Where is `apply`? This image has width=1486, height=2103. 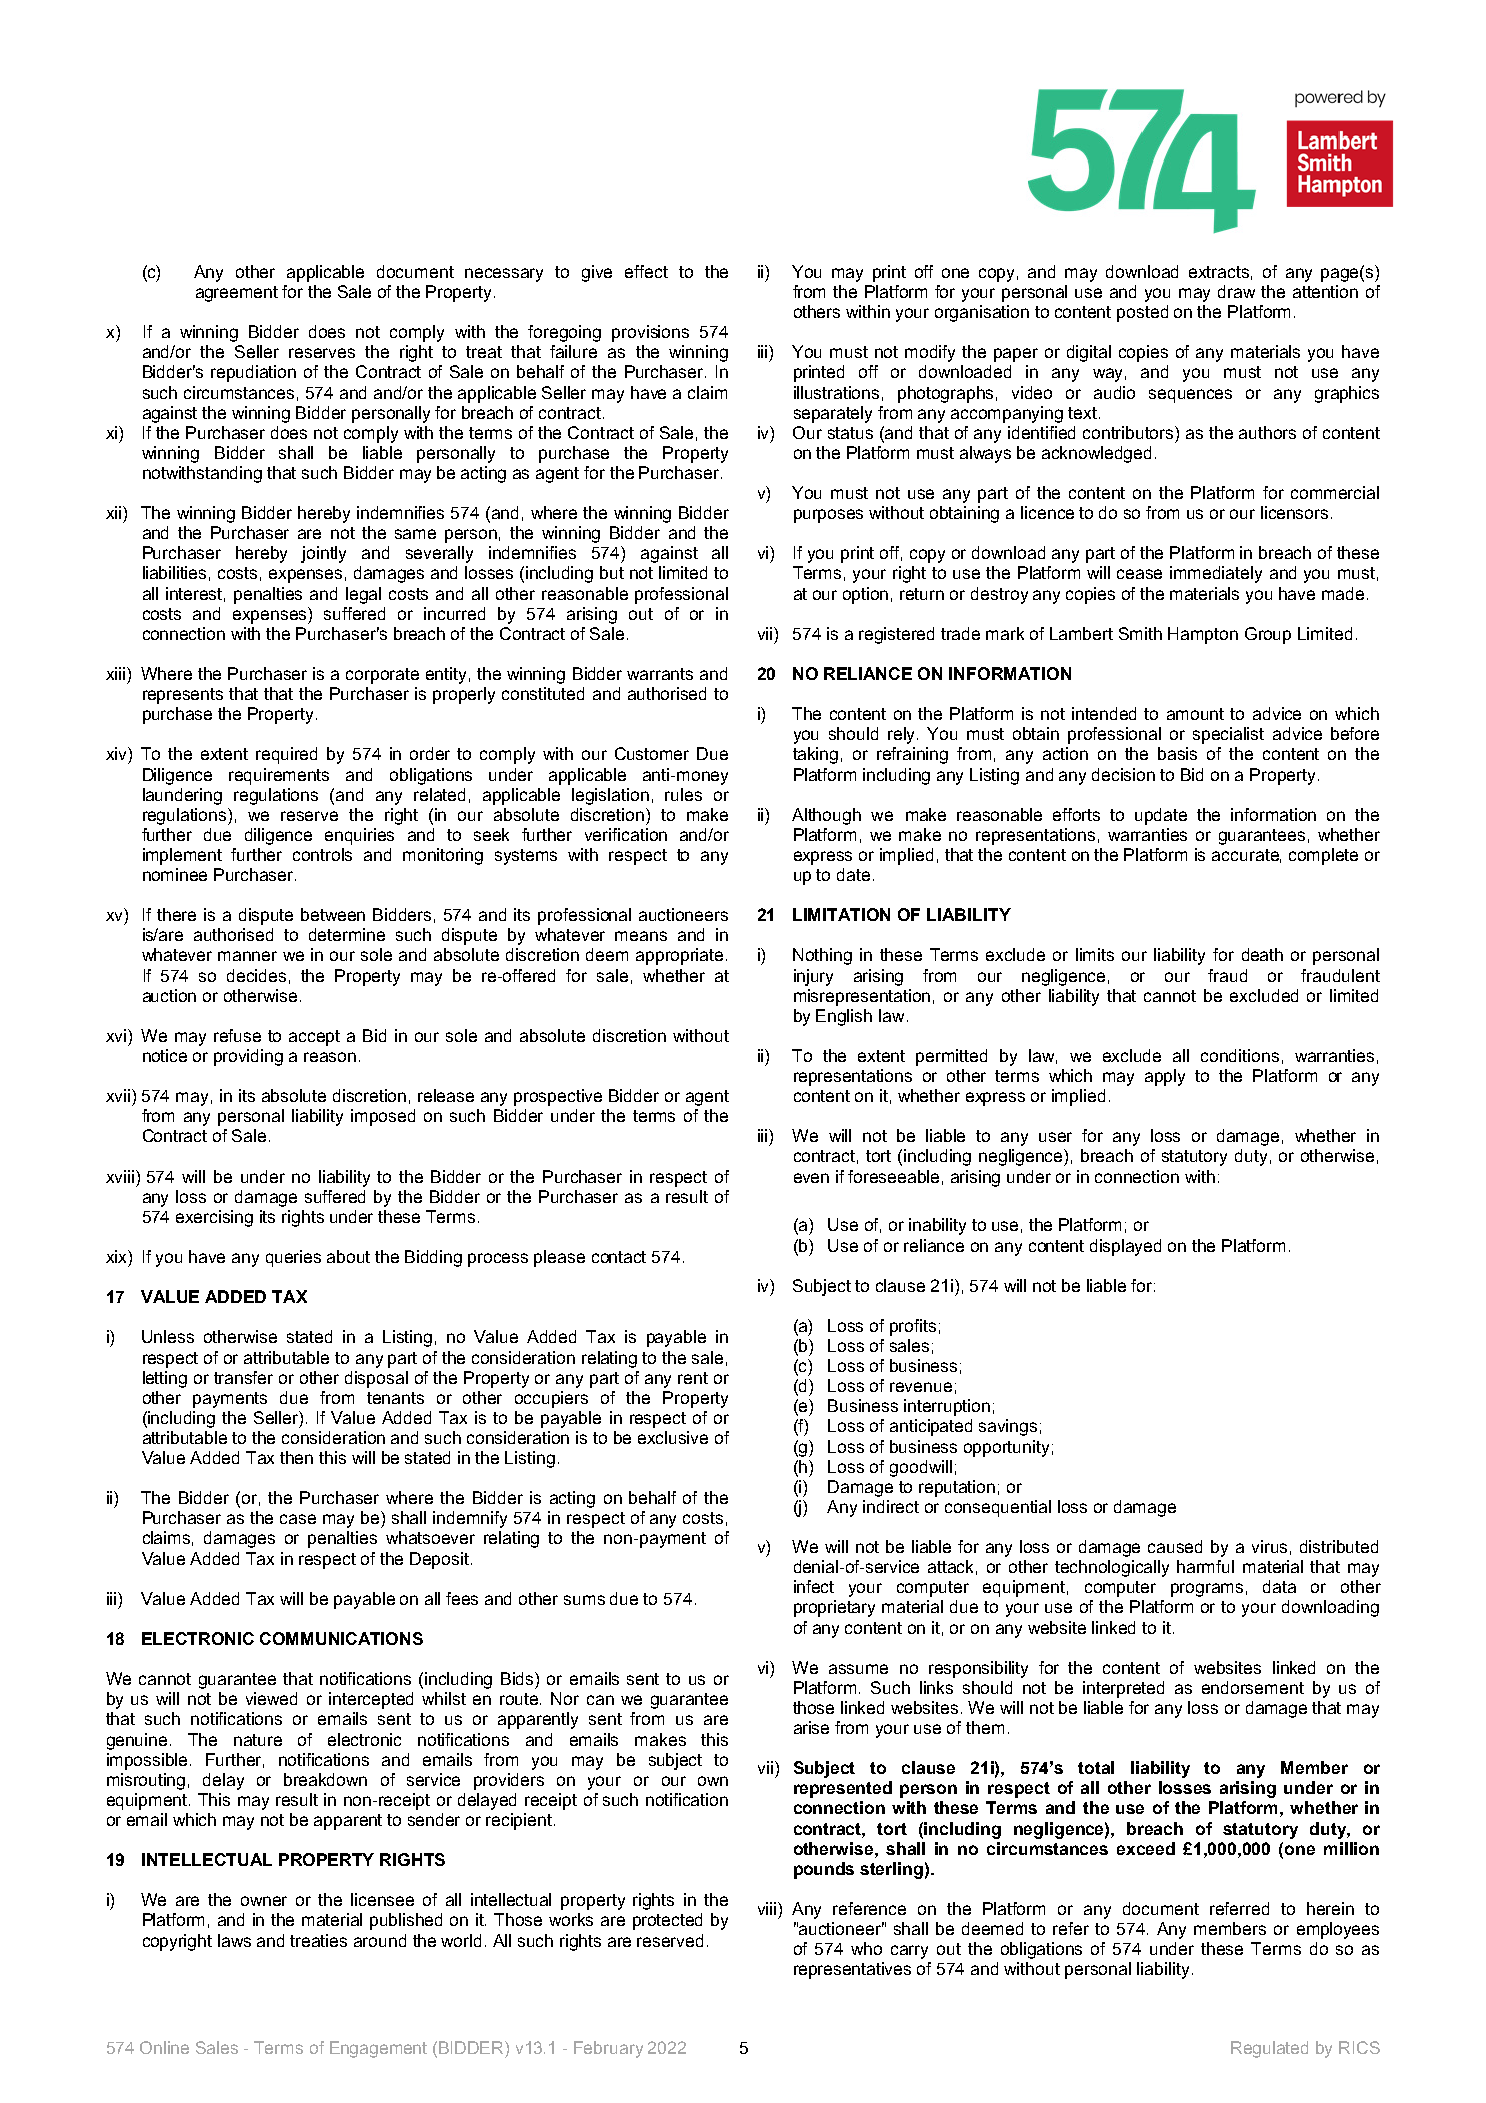 apply is located at coordinates (1165, 1077).
